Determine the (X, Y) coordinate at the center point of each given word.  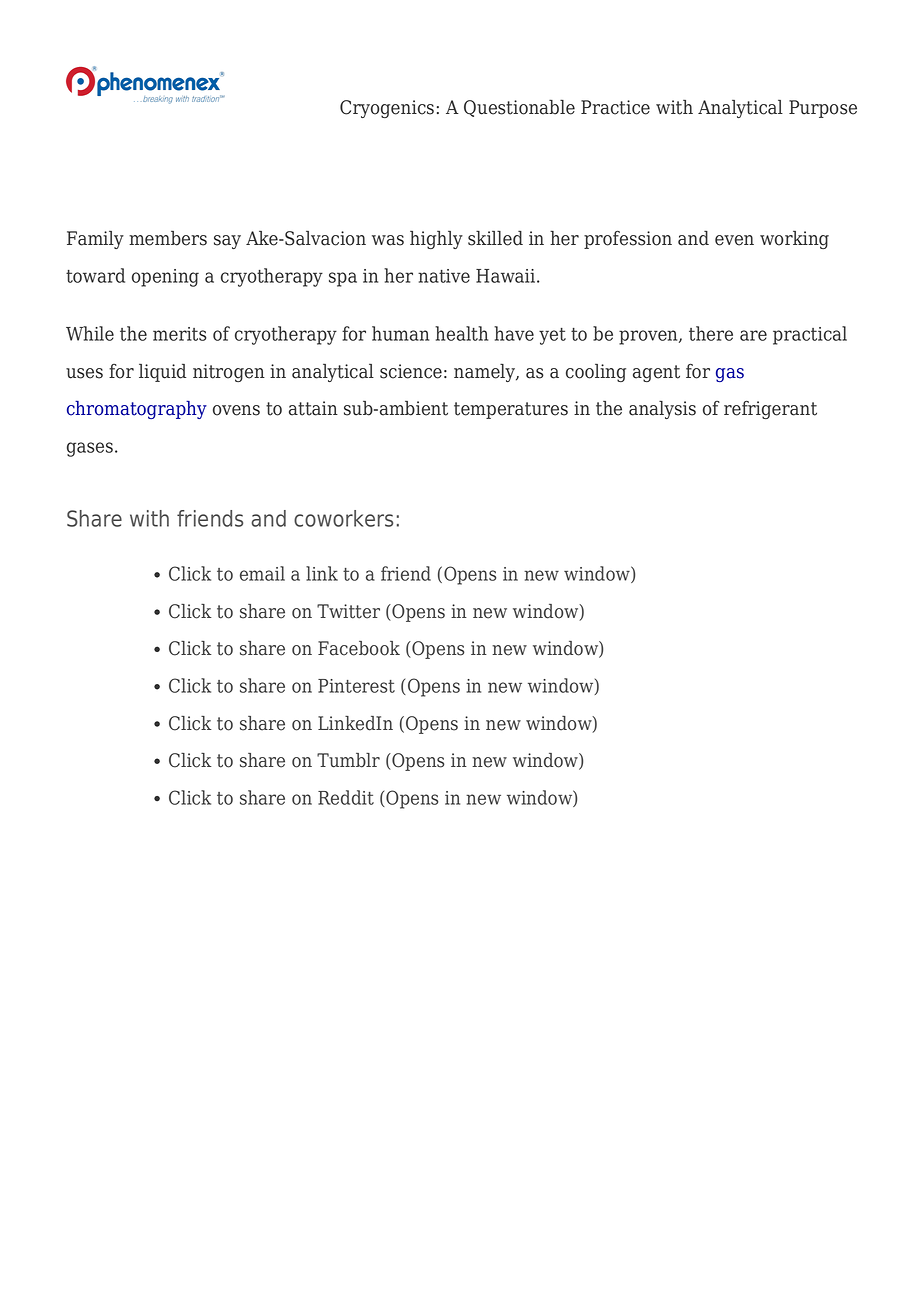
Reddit (346, 797)
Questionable (519, 108)
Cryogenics (387, 109)
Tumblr (348, 760)
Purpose (823, 109)
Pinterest (356, 686)
